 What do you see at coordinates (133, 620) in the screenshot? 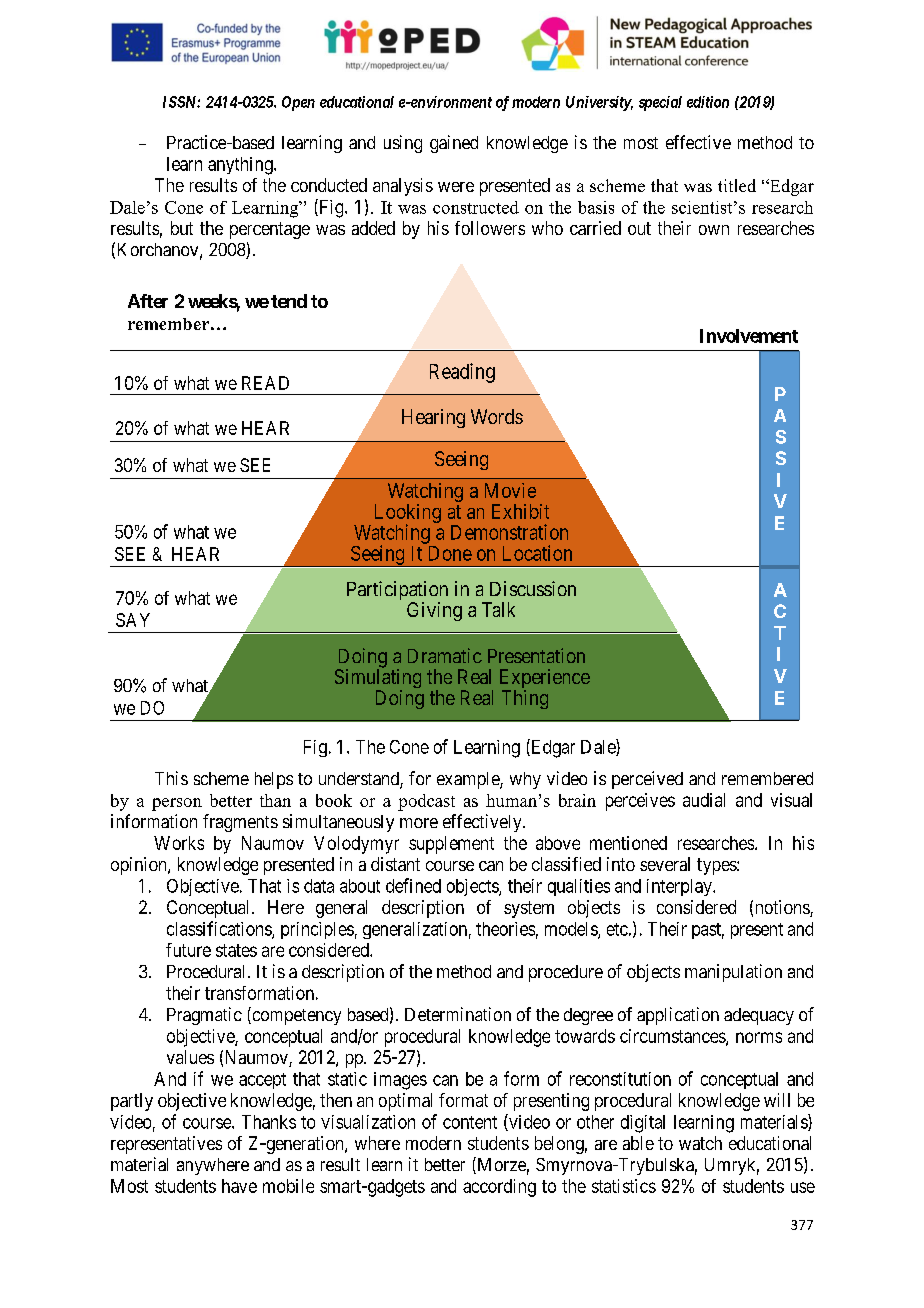
I see `SAY` at bounding box center [133, 620].
